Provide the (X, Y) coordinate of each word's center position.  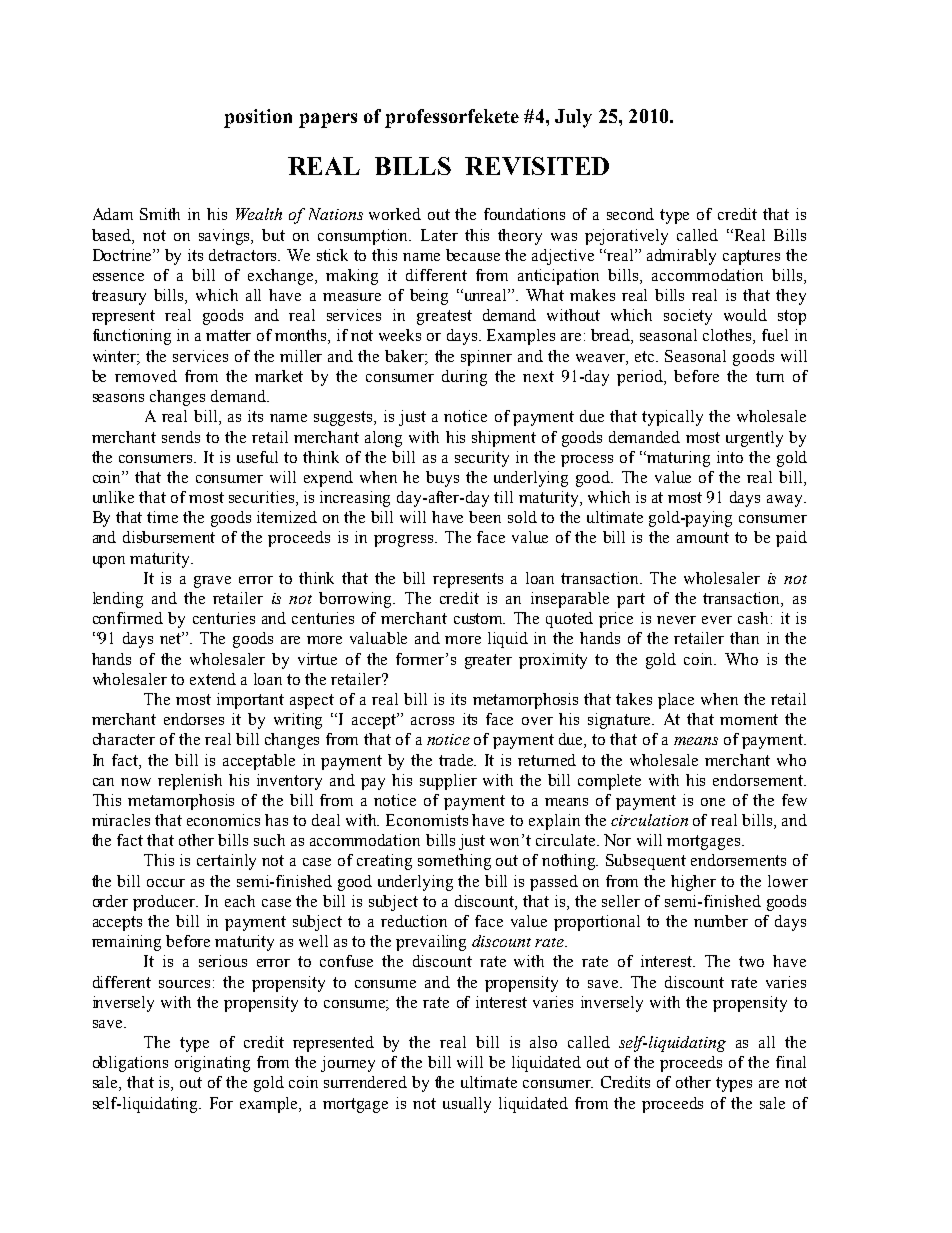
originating (212, 1064)
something (454, 862)
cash (755, 618)
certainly (226, 862)
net (172, 638)
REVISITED (537, 166)
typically (672, 418)
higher (693, 883)
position (258, 118)
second (630, 214)
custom (479, 618)
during (464, 378)
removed (146, 376)
